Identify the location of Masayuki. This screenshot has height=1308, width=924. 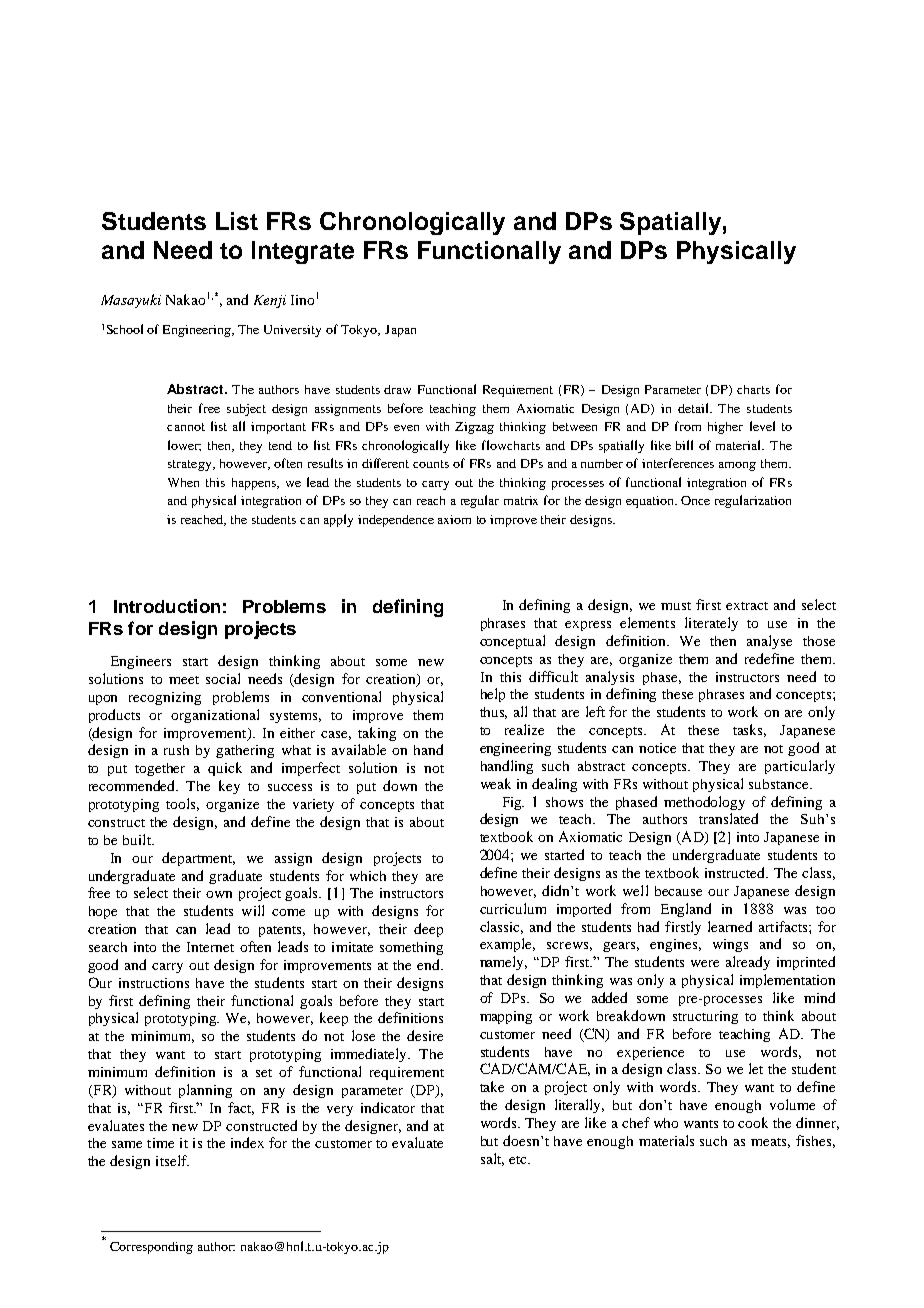
(131, 301).
